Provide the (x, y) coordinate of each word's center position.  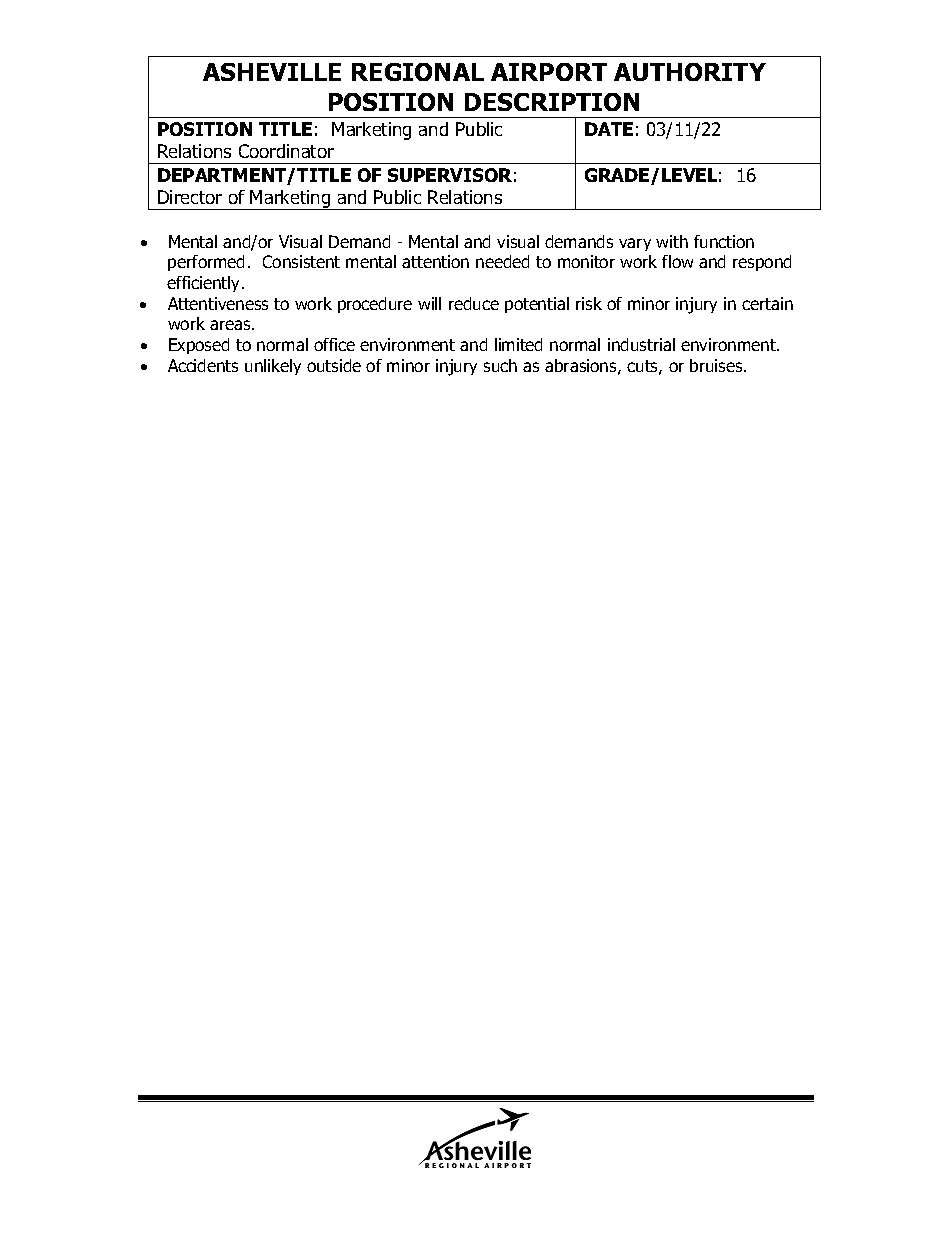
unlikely (273, 367)
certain (767, 303)
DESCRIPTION (552, 102)
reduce (474, 303)
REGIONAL (418, 72)
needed (502, 261)
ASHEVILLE (272, 72)
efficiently (205, 284)
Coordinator (286, 151)
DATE (609, 129)
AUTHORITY (690, 72)
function (724, 241)
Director (190, 197)
